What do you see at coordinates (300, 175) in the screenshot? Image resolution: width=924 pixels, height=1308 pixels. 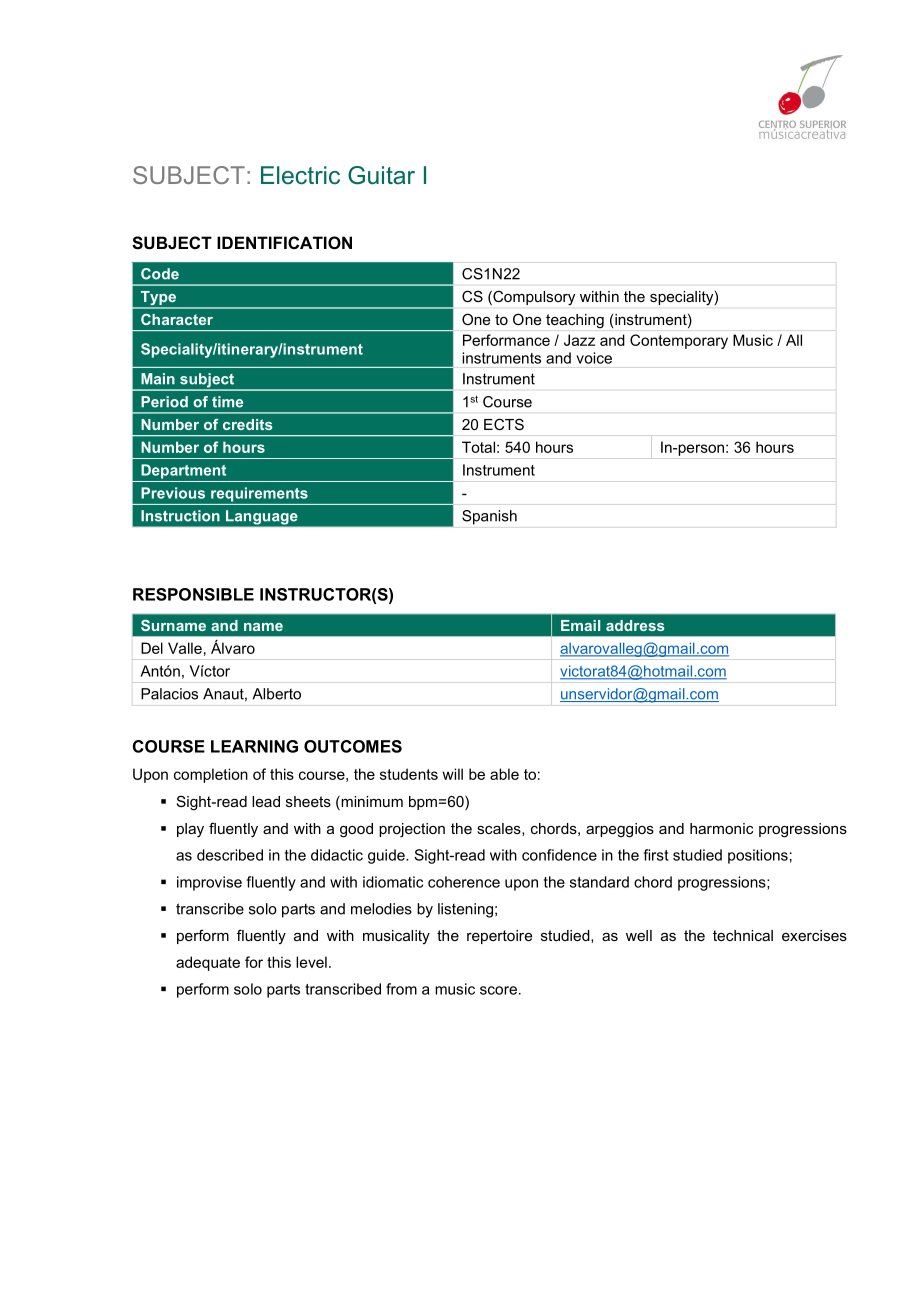 I see `Electric` at bounding box center [300, 175].
